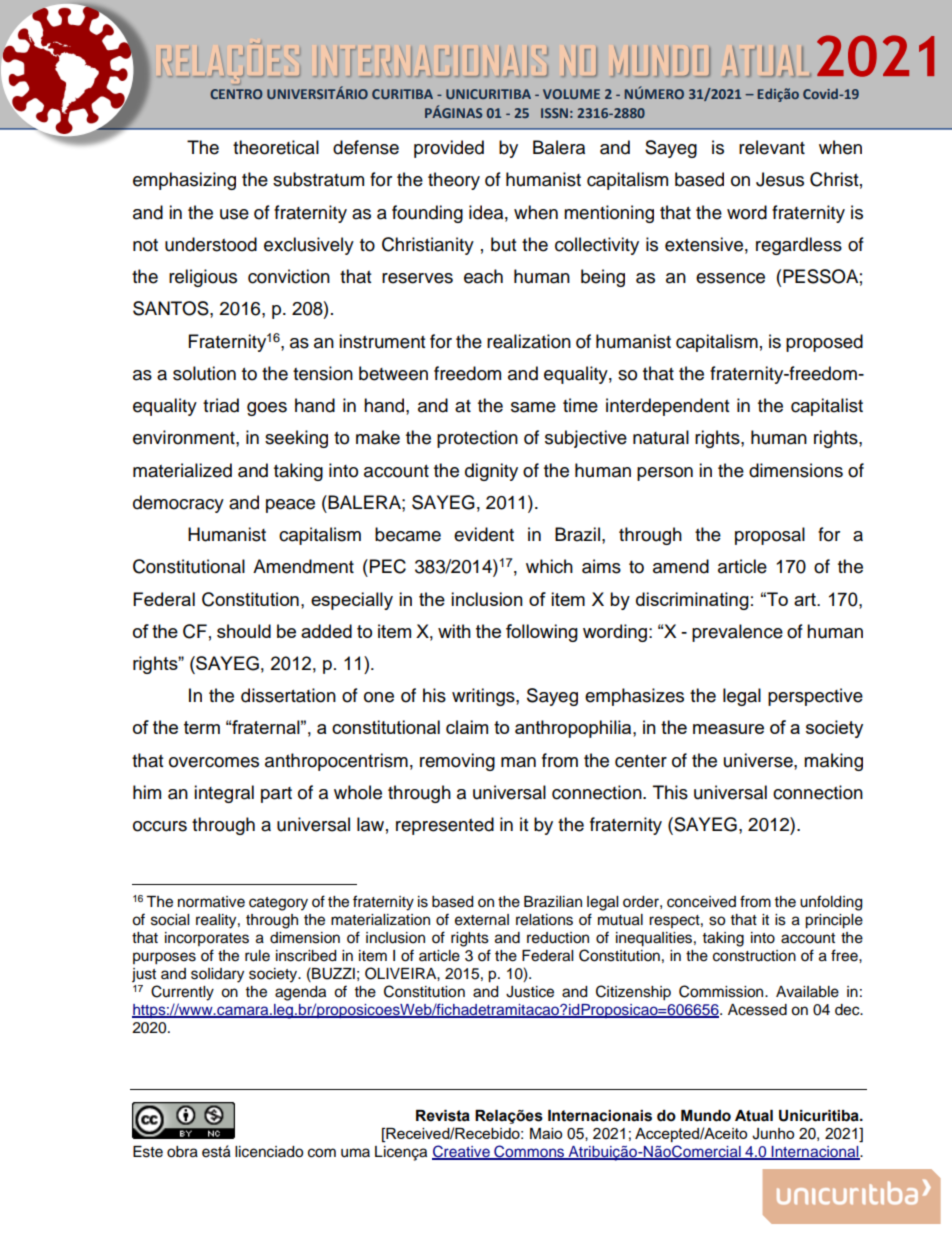  What do you see at coordinates (211, 902) in the document?
I see `normative` at bounding box center [211, 902].
